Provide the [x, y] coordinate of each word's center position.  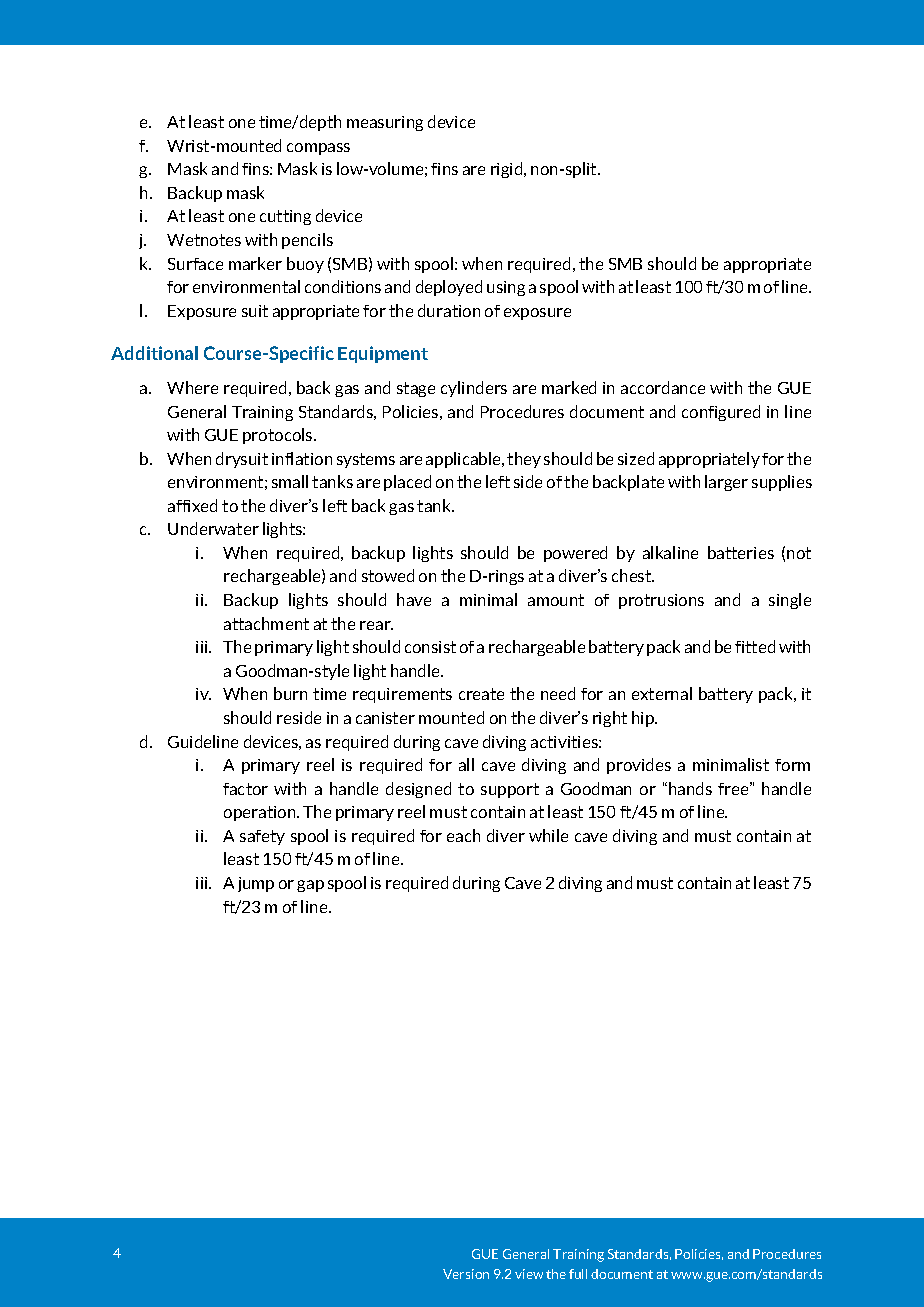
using [506, 288]
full [578, 1274]
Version [466, 1274]
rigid [508, 170]
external [662, 693]
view [529, 1274]
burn [290, 693]
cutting [285, 217]
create [481, 694]
